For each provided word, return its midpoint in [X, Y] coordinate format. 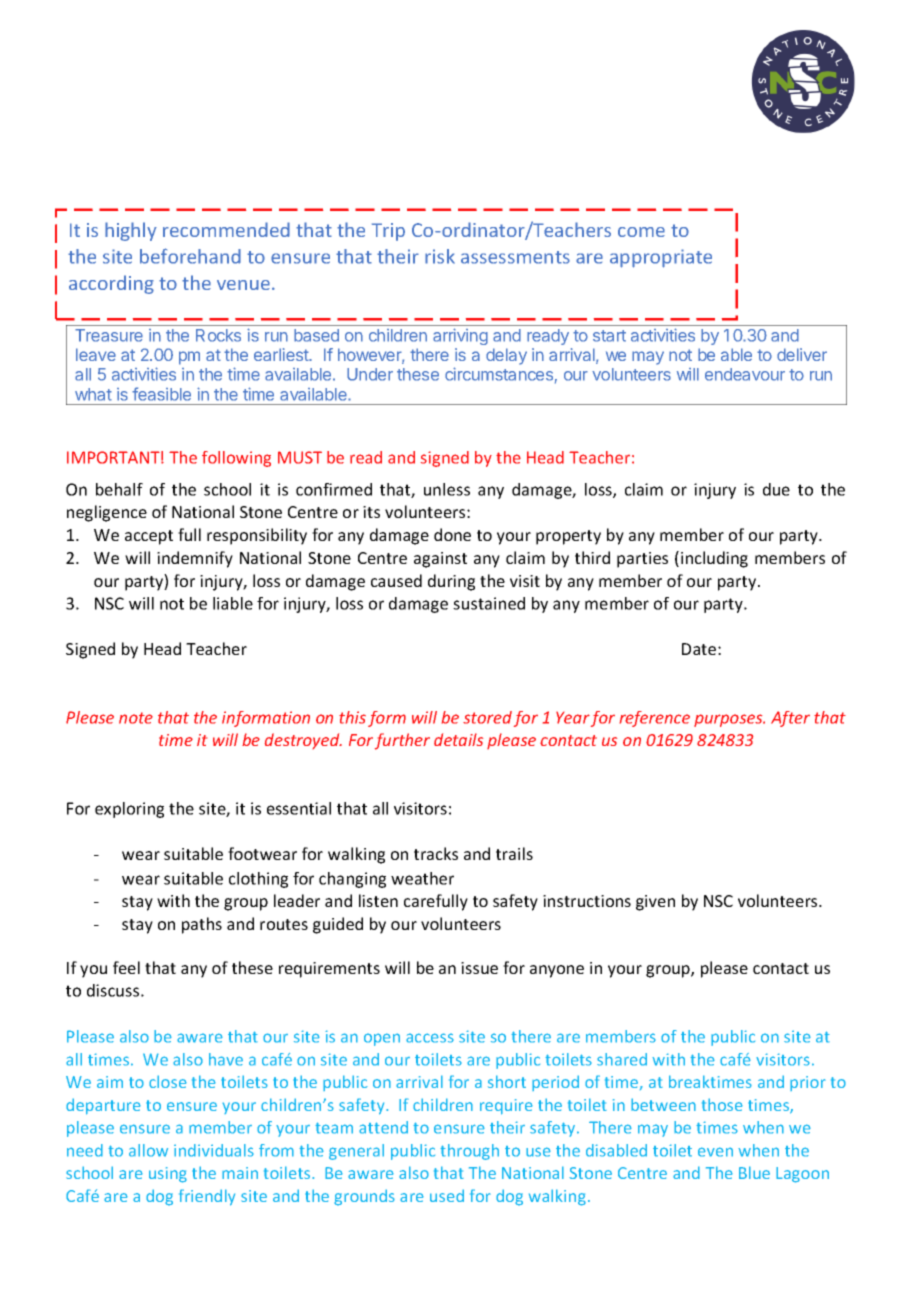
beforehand [190, 256]
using [168, 1175]
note [136, 718]
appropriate [661, 258]
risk [440, 256]
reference [655, 719]
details [458, 739]
